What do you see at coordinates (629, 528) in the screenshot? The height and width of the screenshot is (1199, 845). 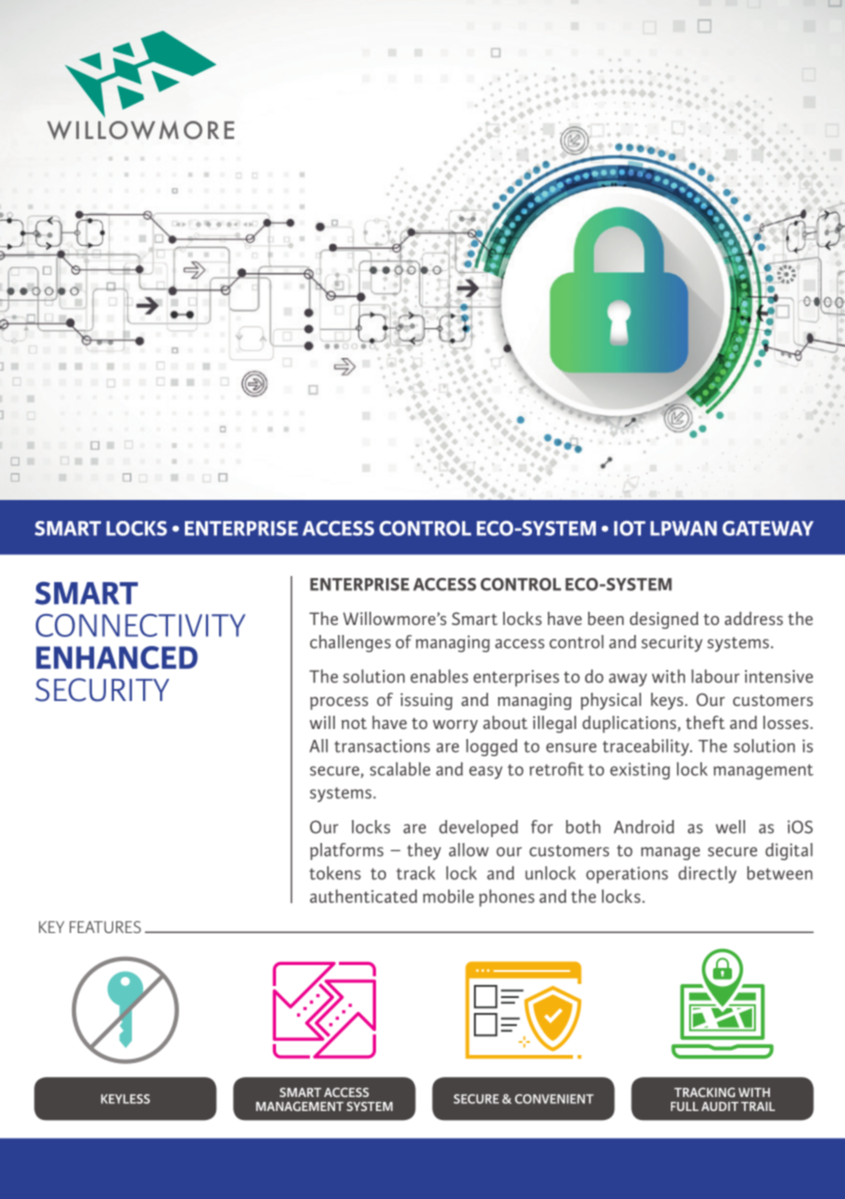 I see `IOT` at bounding box center [629, 528].
